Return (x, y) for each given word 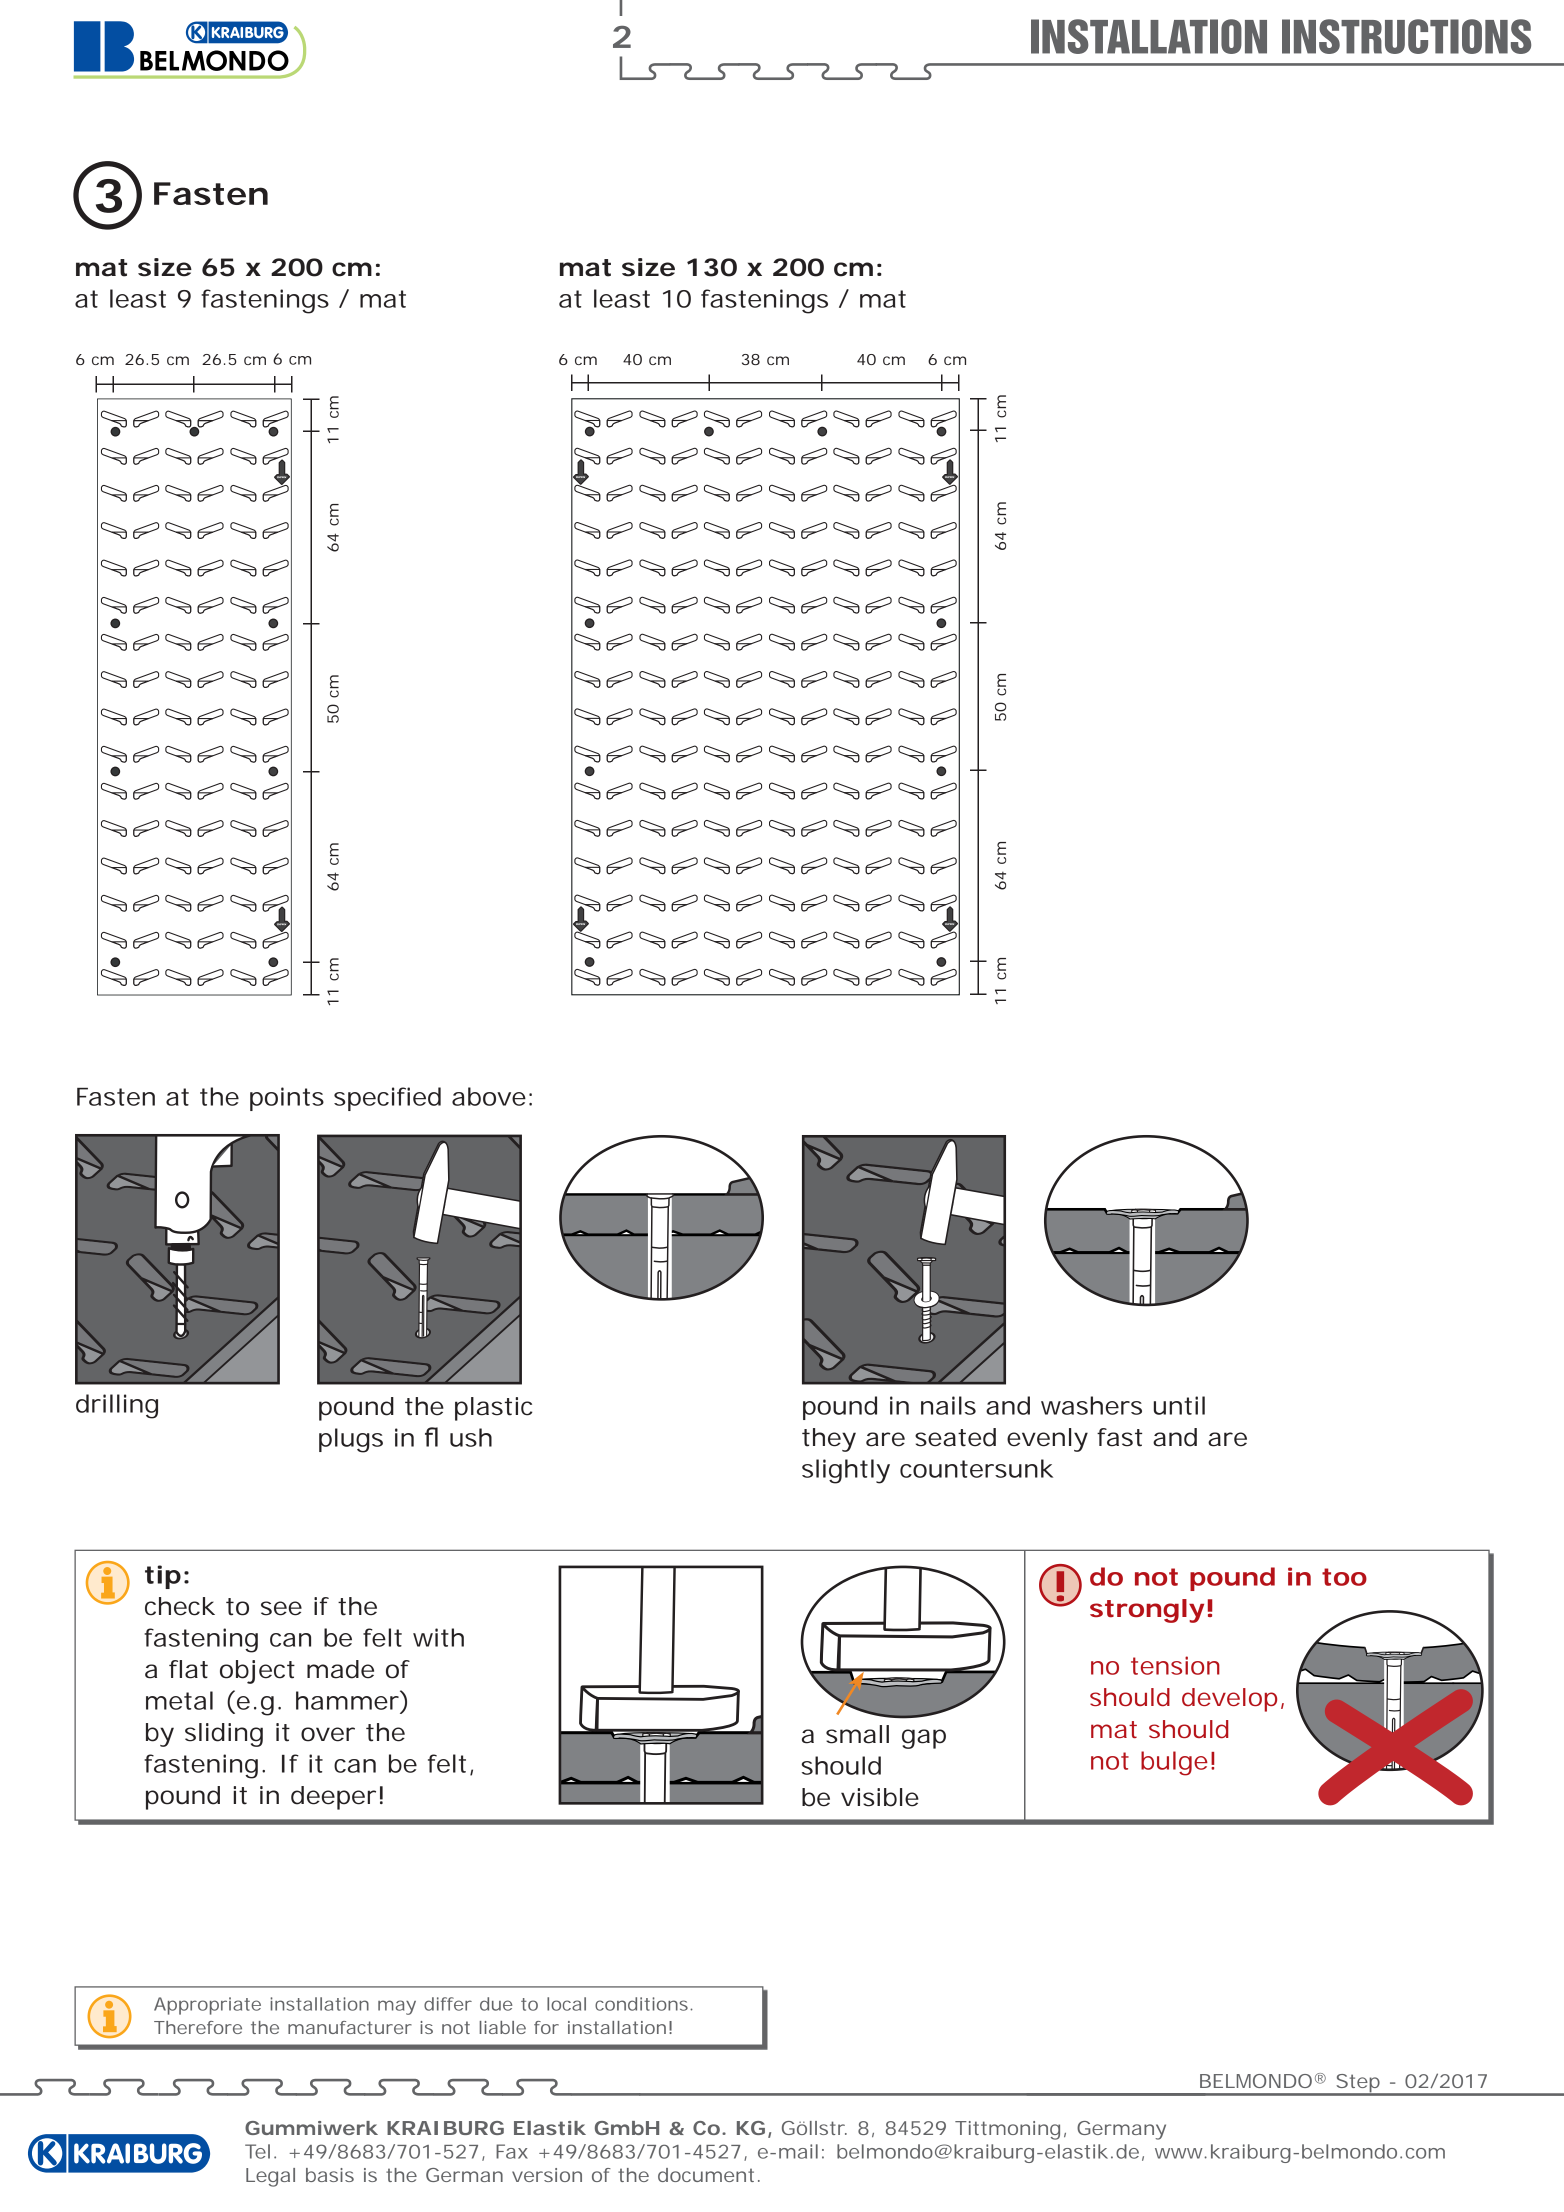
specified (387, 1099)
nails (948, 1405)
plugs (351, 1440)
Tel (257, 2151)
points (287, 1099)
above (489, 1096)
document (706, 2175)
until (1179, 1405)
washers (1091, 1405)
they (829, 1440)
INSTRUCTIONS (1406, 36)
